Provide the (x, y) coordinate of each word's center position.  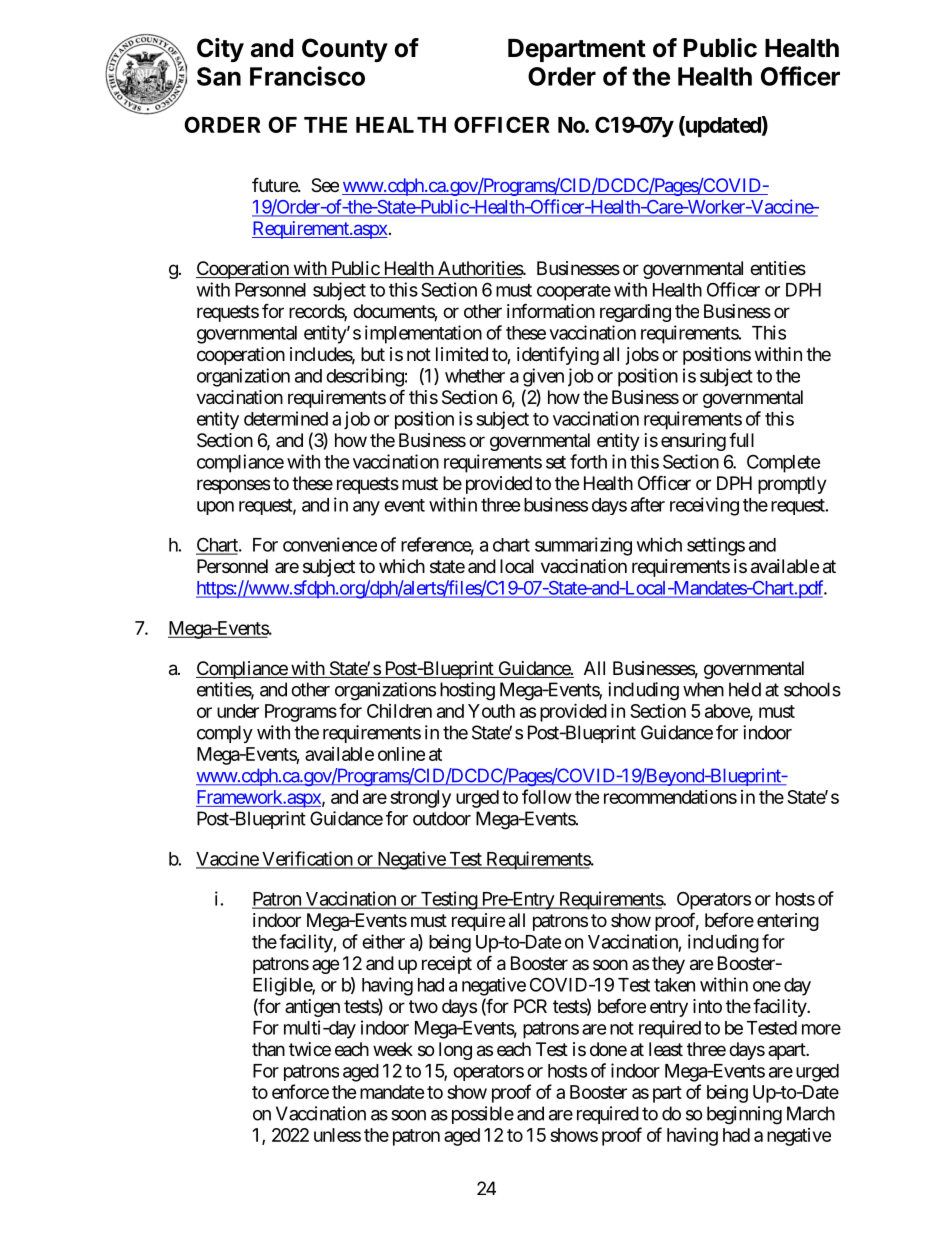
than (268, 1049)
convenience (330, 544)
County (345, 50)
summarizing (583, 546)
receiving (704, 506)
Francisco (307, 76)
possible (483, 1115)
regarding (635, 313)
